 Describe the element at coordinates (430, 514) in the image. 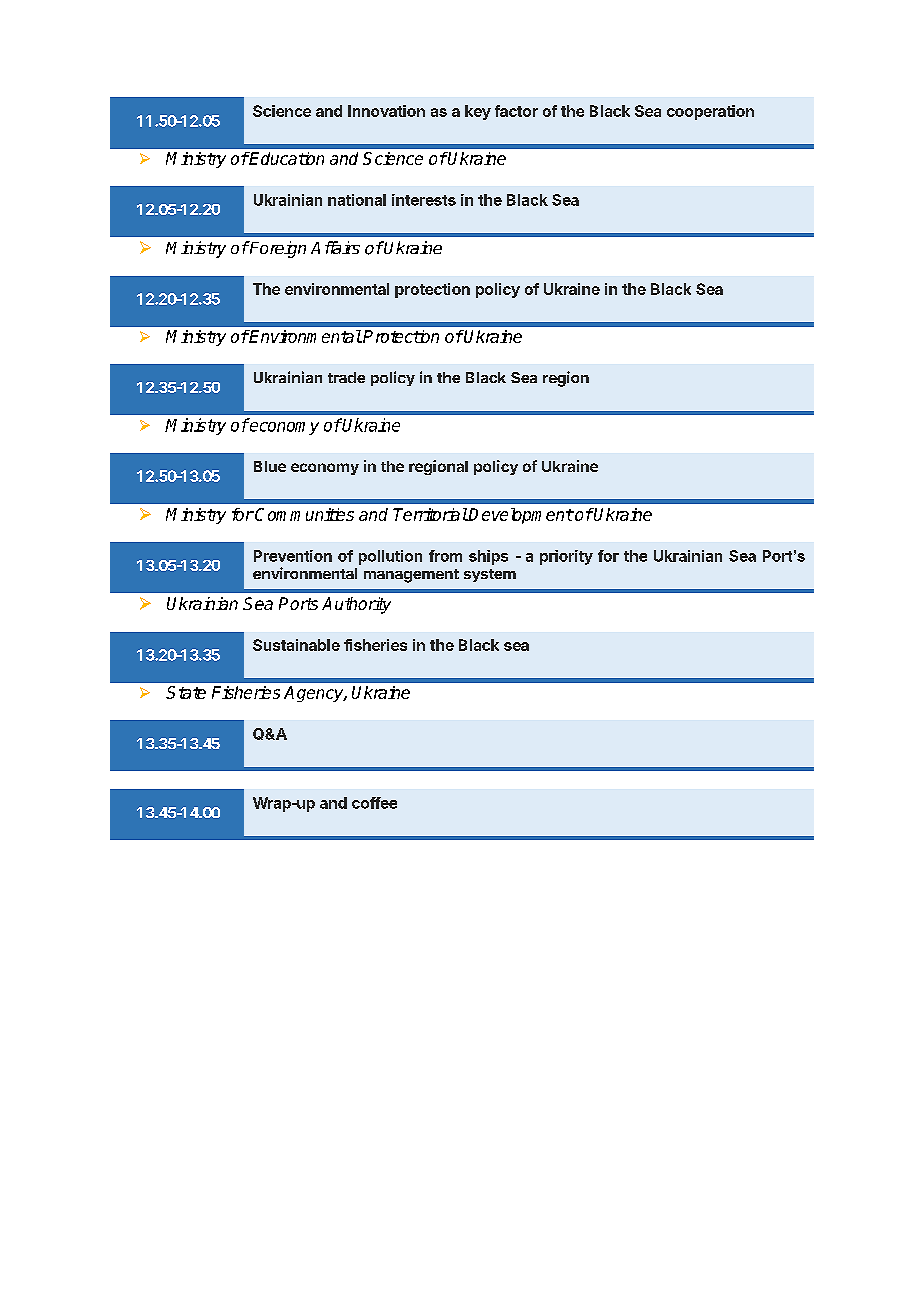

I see `Territorial` at that location.
